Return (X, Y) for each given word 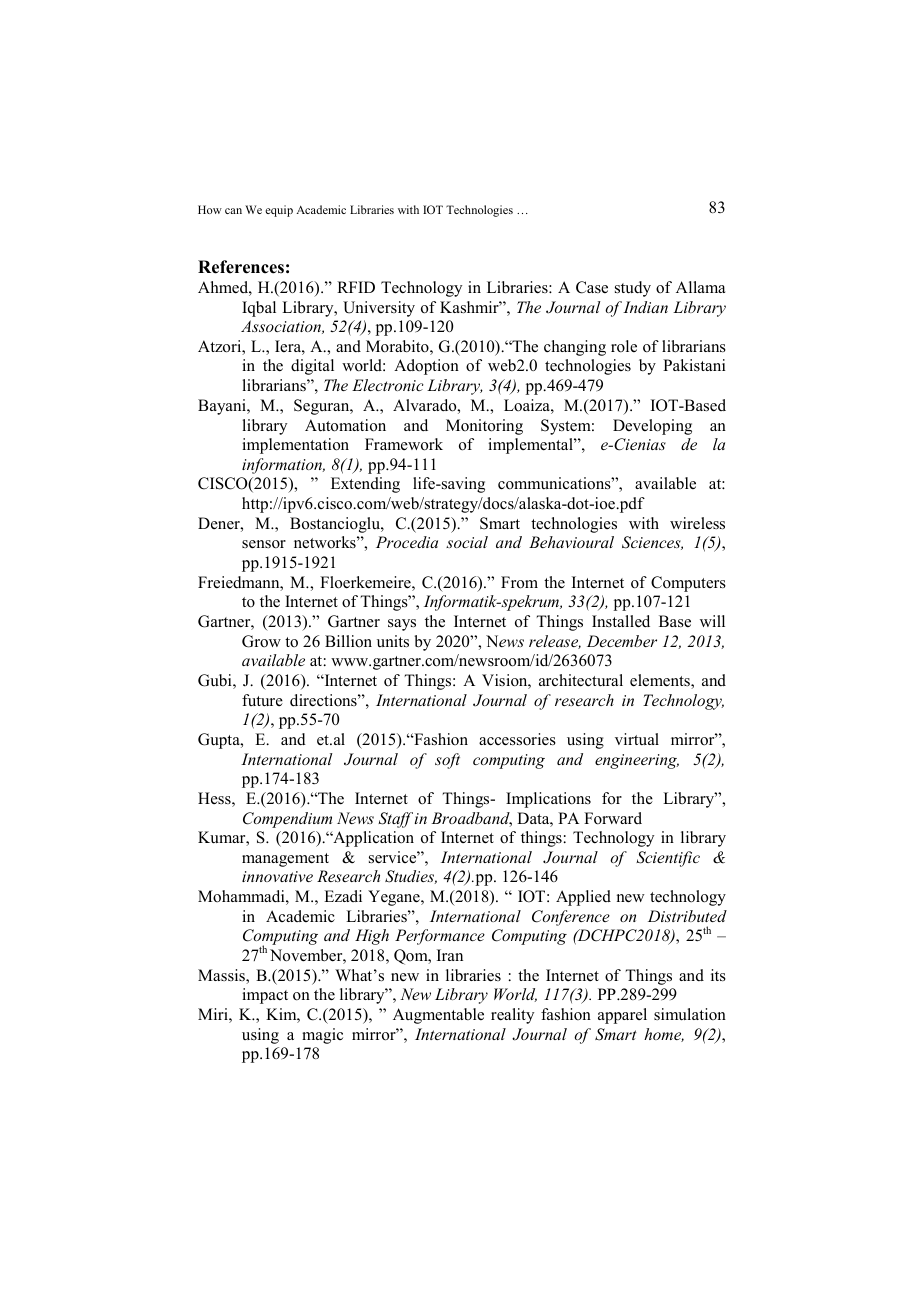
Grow (261, 641)
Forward (613, 818)
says (402, 625)
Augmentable (438, 1016)
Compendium (287, 820)
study (633, 289)
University (379, 309)
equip (279, 211)
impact (265, 996)
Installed (621, 621)
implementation (295, 446)
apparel (622, 1016)
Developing (652, 427)
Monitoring (484, 427)
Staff (396, 820)
